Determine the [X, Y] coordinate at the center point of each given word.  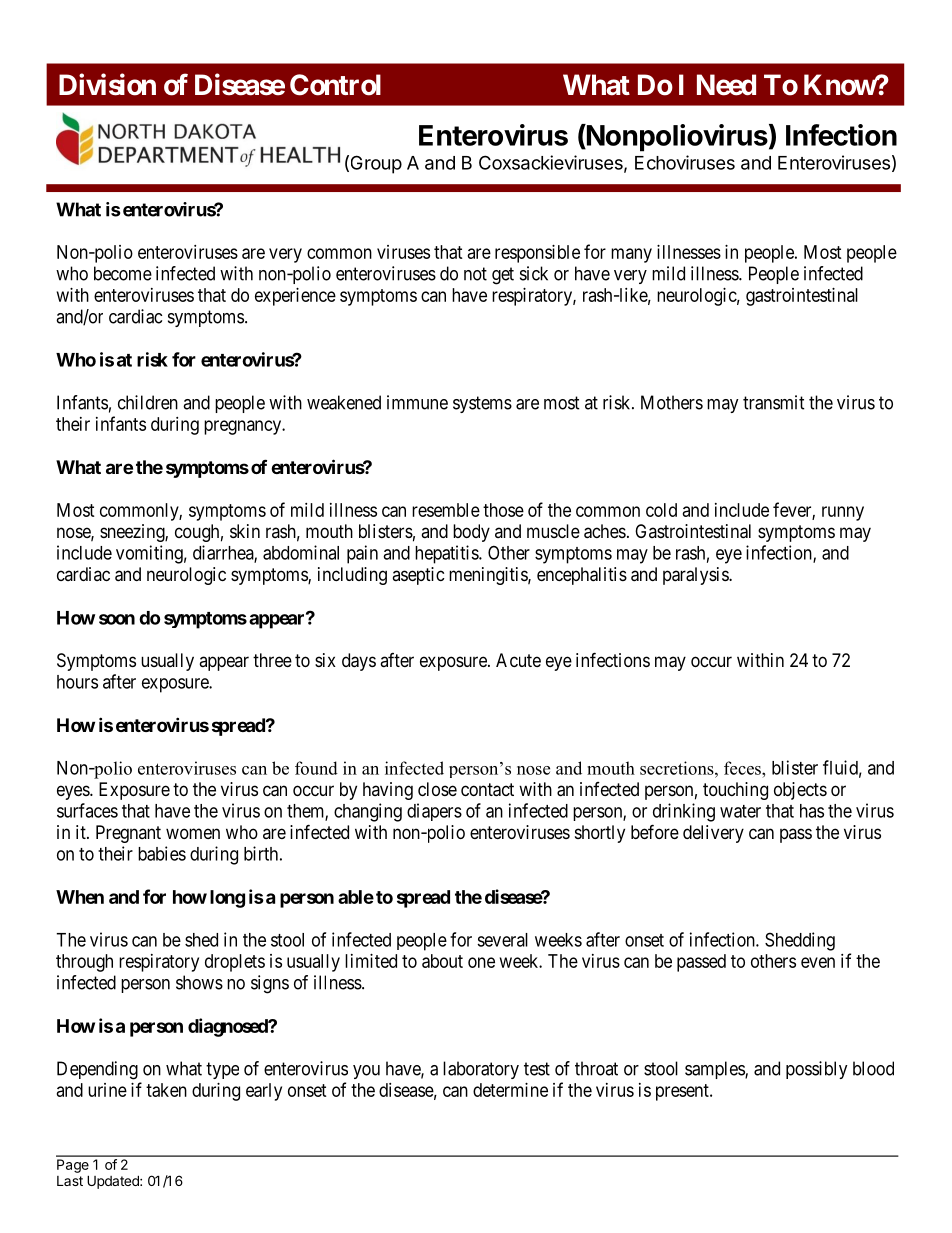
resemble [446, 510]
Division [107, 84]
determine [510, 1090]
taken [166, 1090]
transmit [774, 402]
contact [487, 790]
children [148, 402]
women [193, 833]
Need [726, 85]
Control [335, 85]
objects [800, 791]
